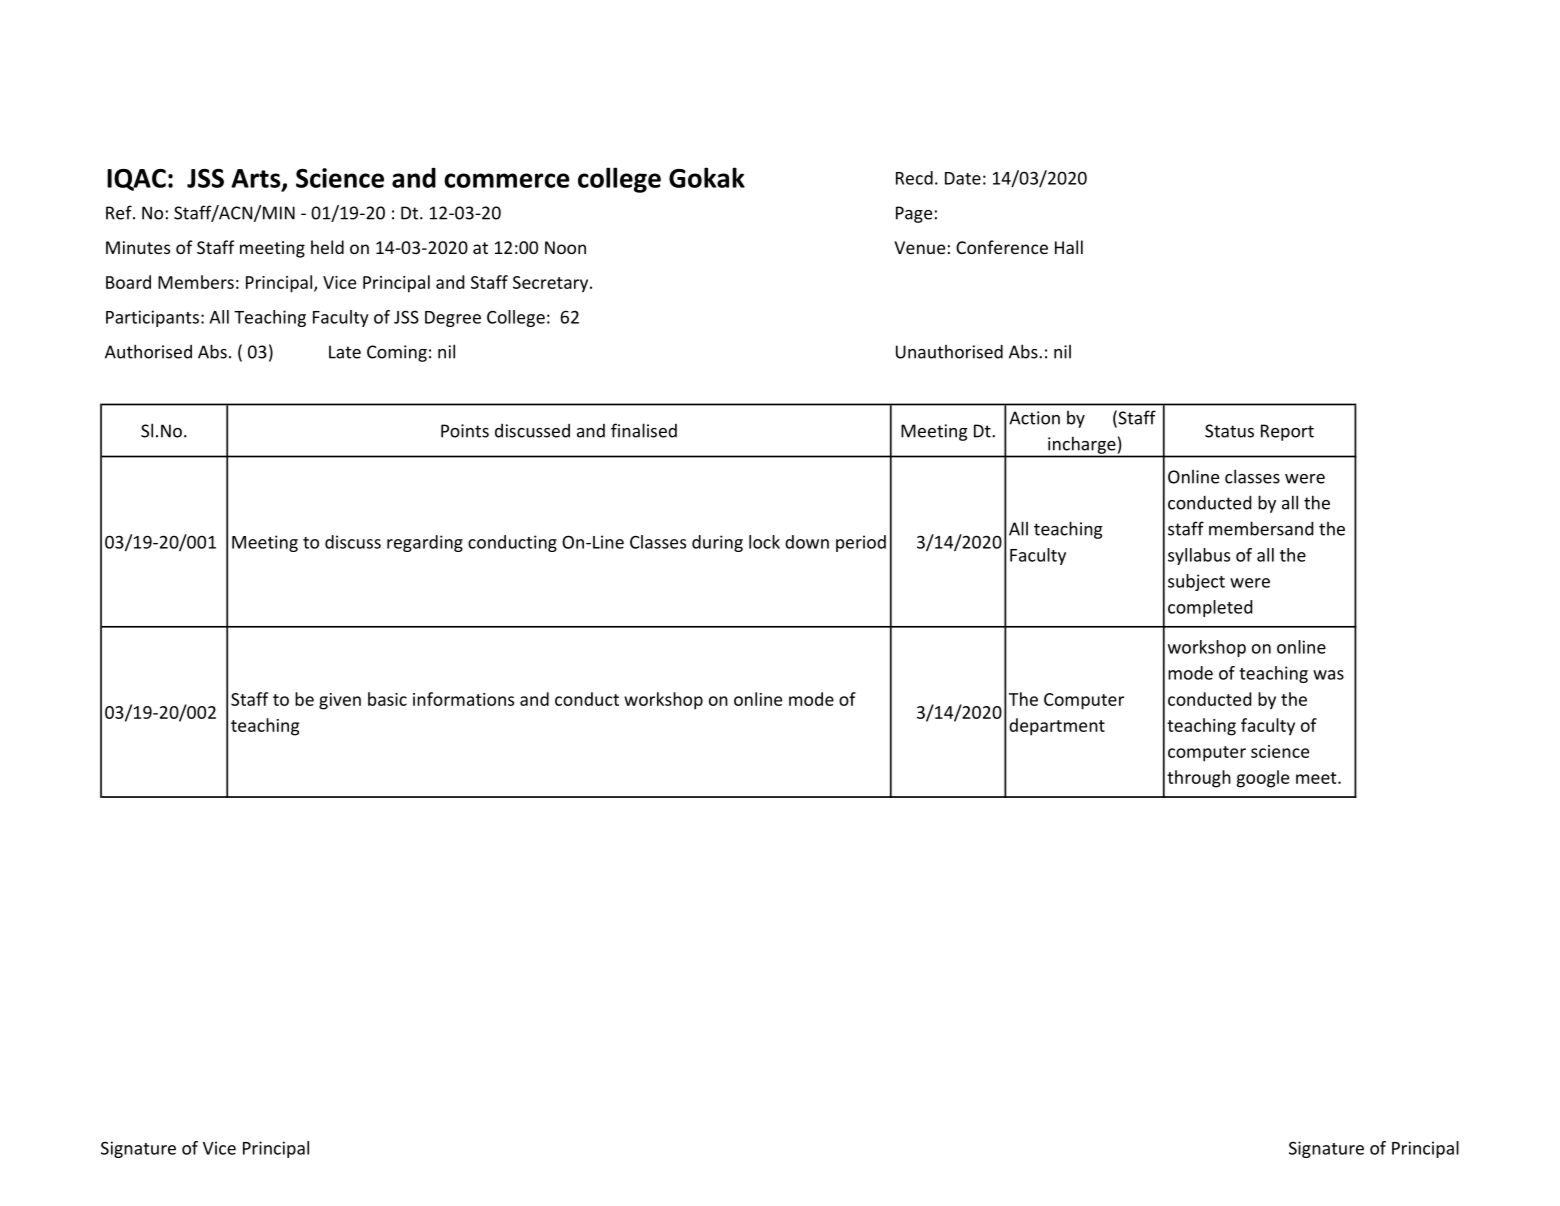 The image size is (1560, 1206). Describe the element at coordinates (644, 430) in the screenshot. I see `finalised` at that location.
